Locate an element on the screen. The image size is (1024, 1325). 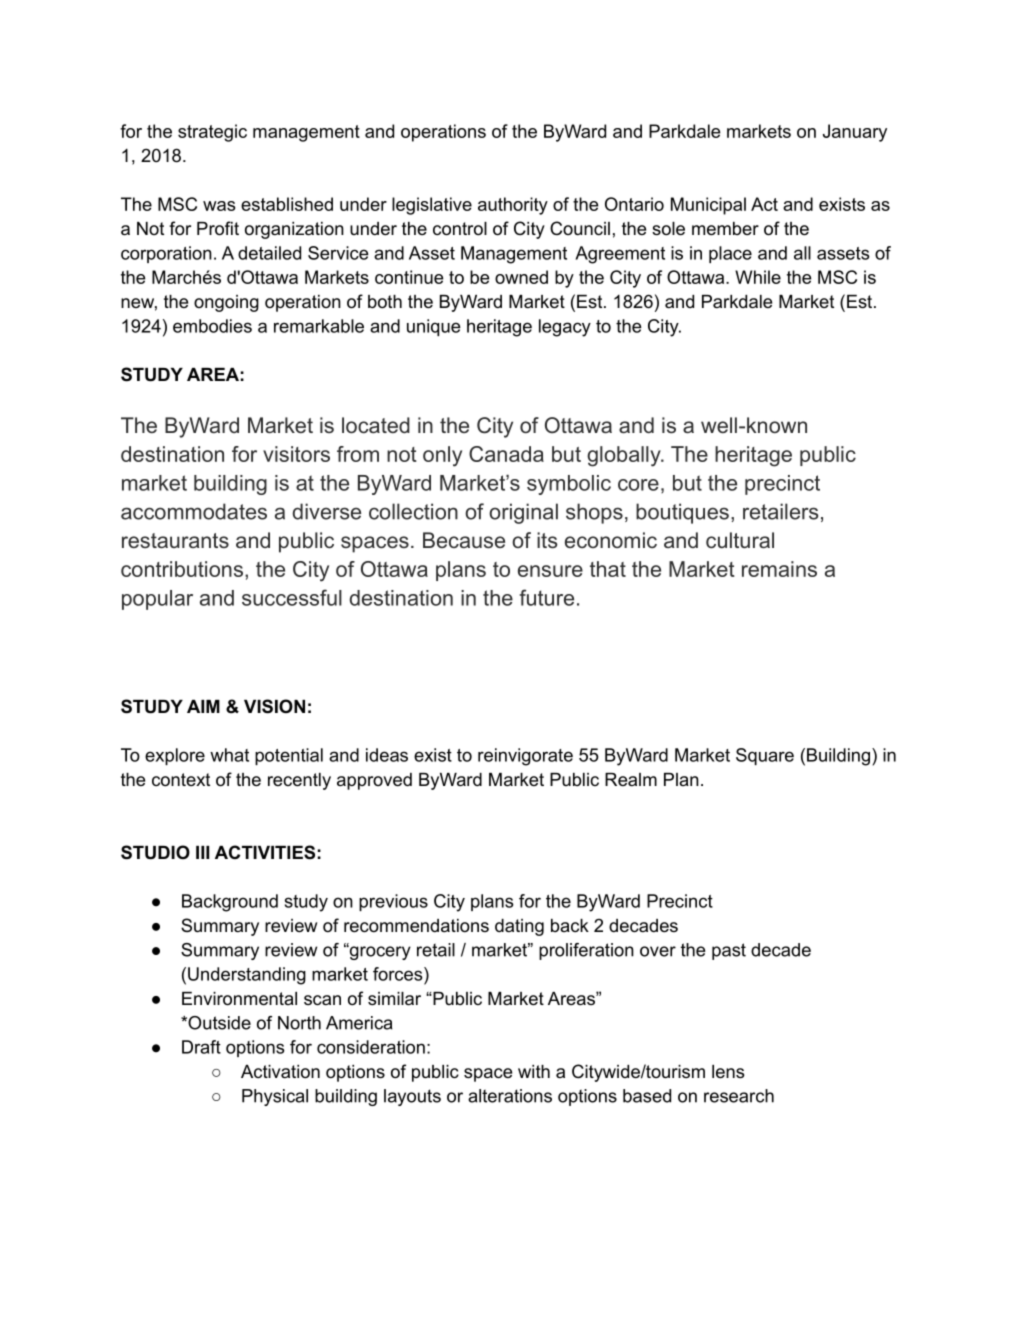
boutiques is located at coordinates (682, 513).
